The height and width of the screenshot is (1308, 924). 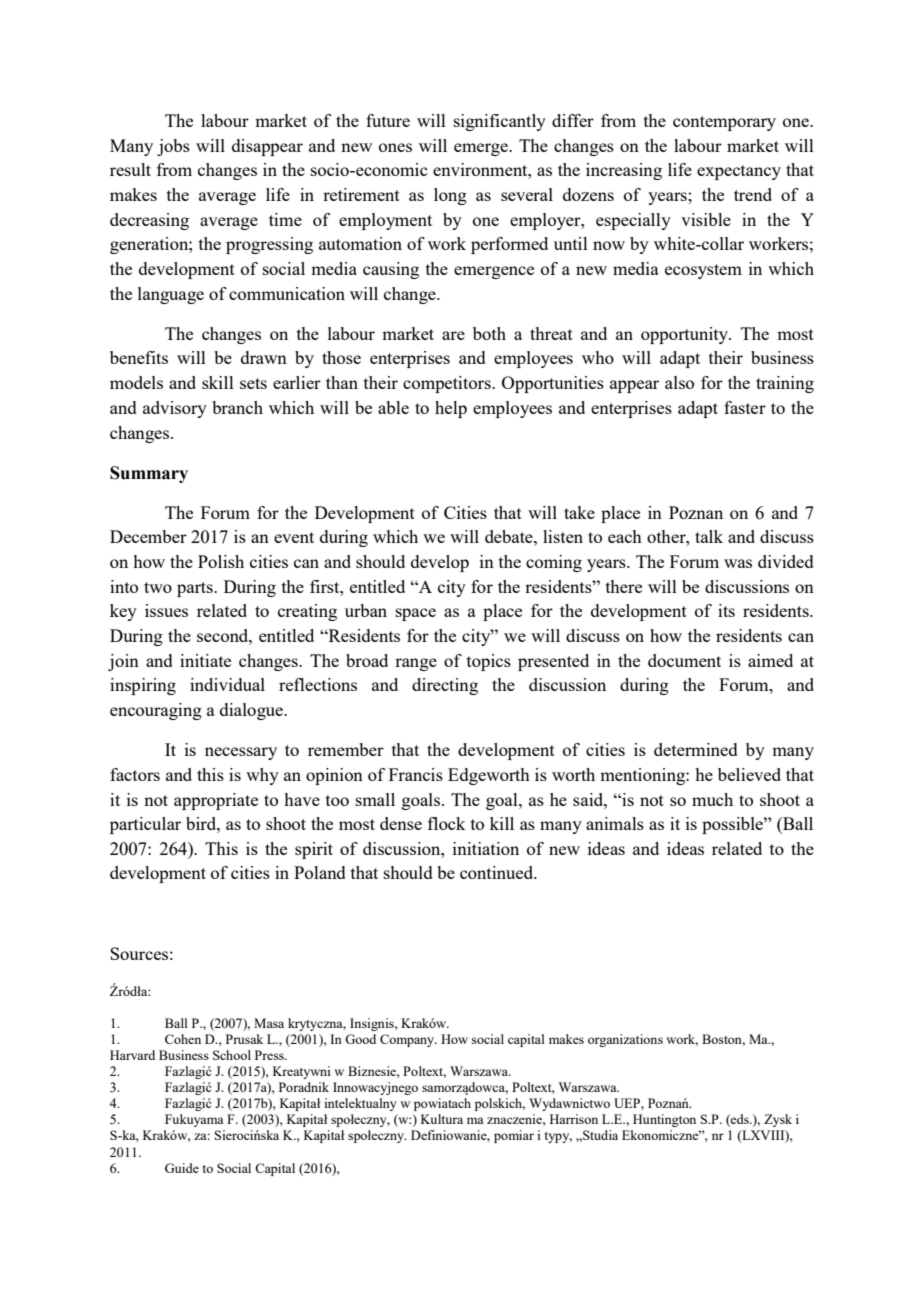 What do you see at coordinates (684, 660) in the screenshot?
I see `document` at bounding box center [684, 660].
